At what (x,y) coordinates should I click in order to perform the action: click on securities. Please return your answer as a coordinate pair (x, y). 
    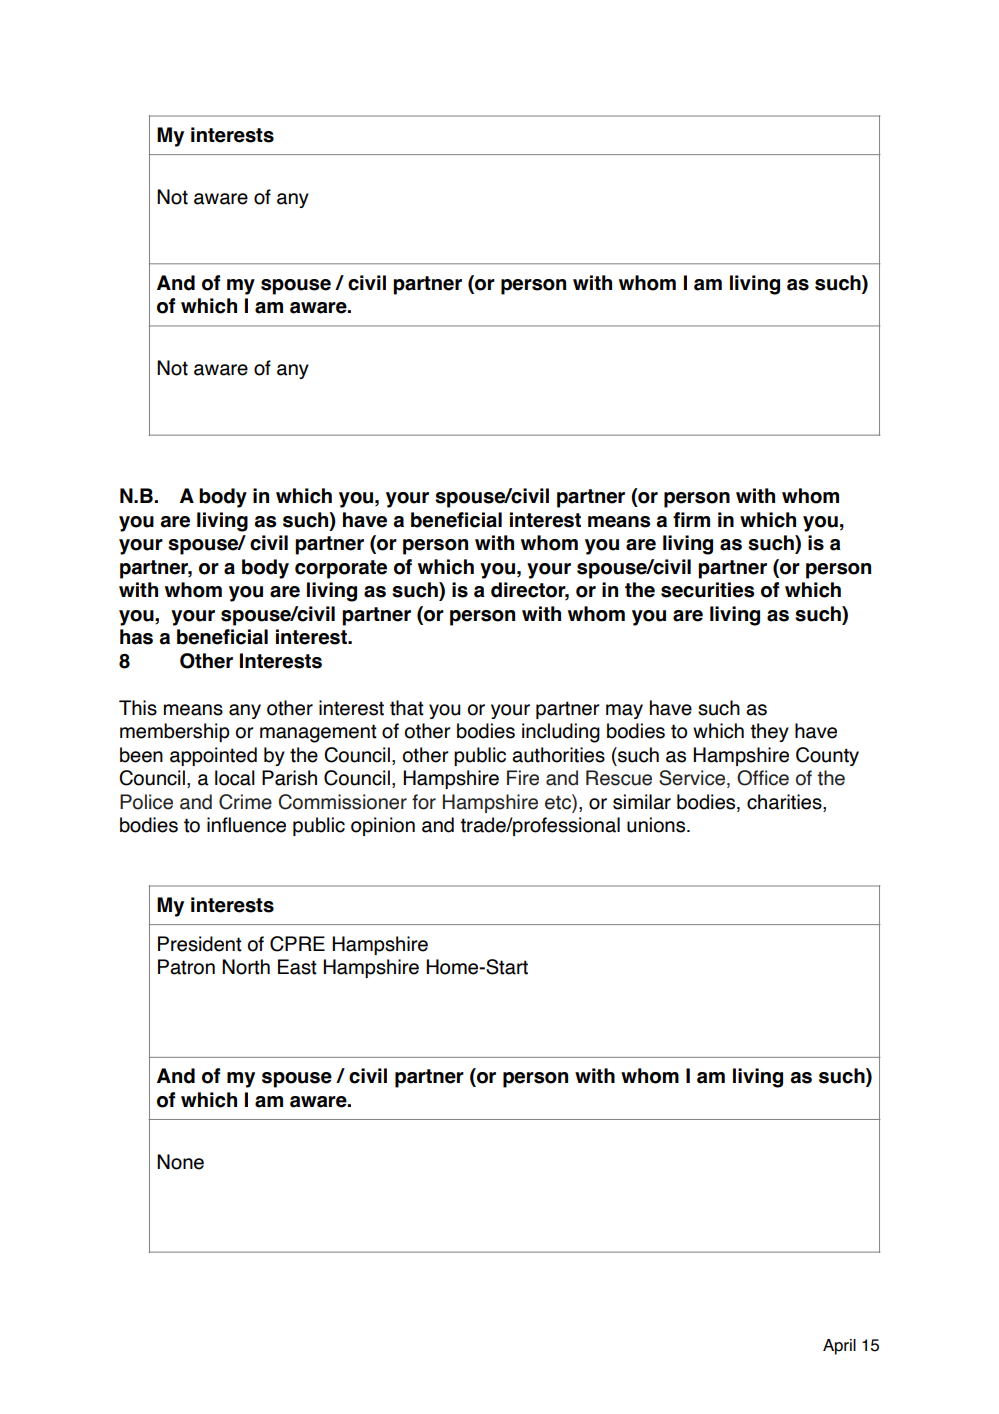
    Looking at the image, I should click on (707, 590).
